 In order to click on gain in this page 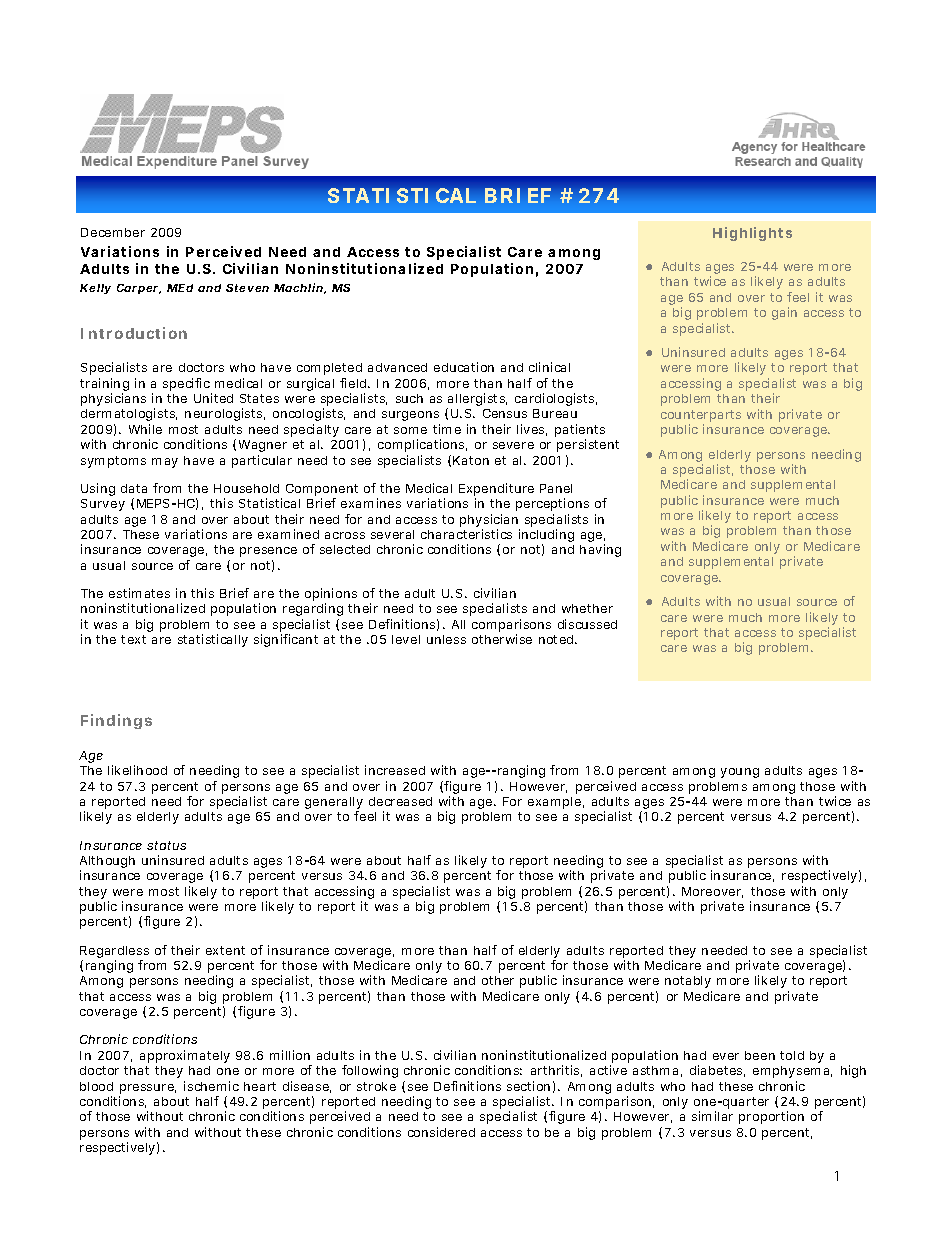, I will do `click(784, 313)`.
